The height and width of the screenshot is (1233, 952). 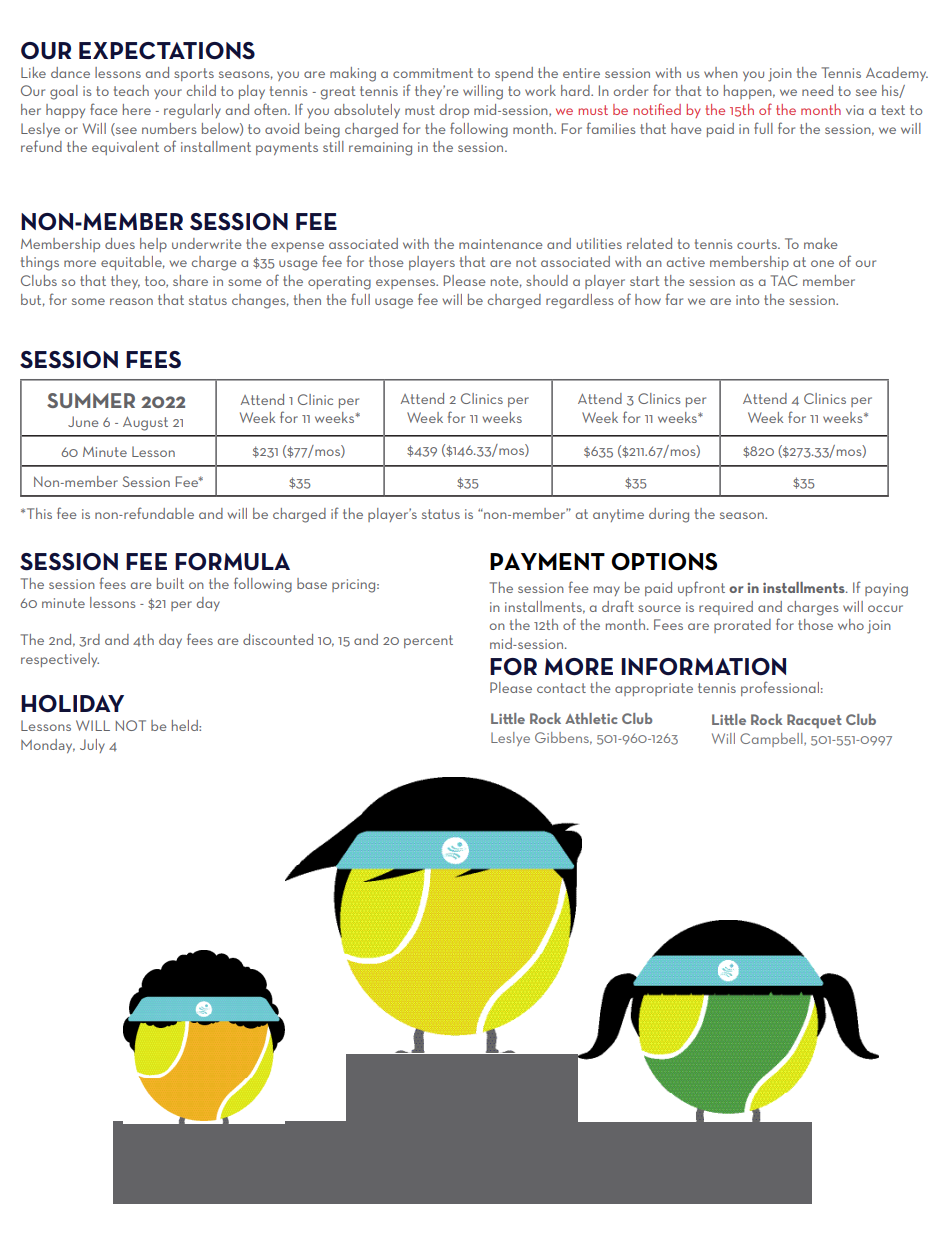 I want to click on during, so click(x=669, y=515).
